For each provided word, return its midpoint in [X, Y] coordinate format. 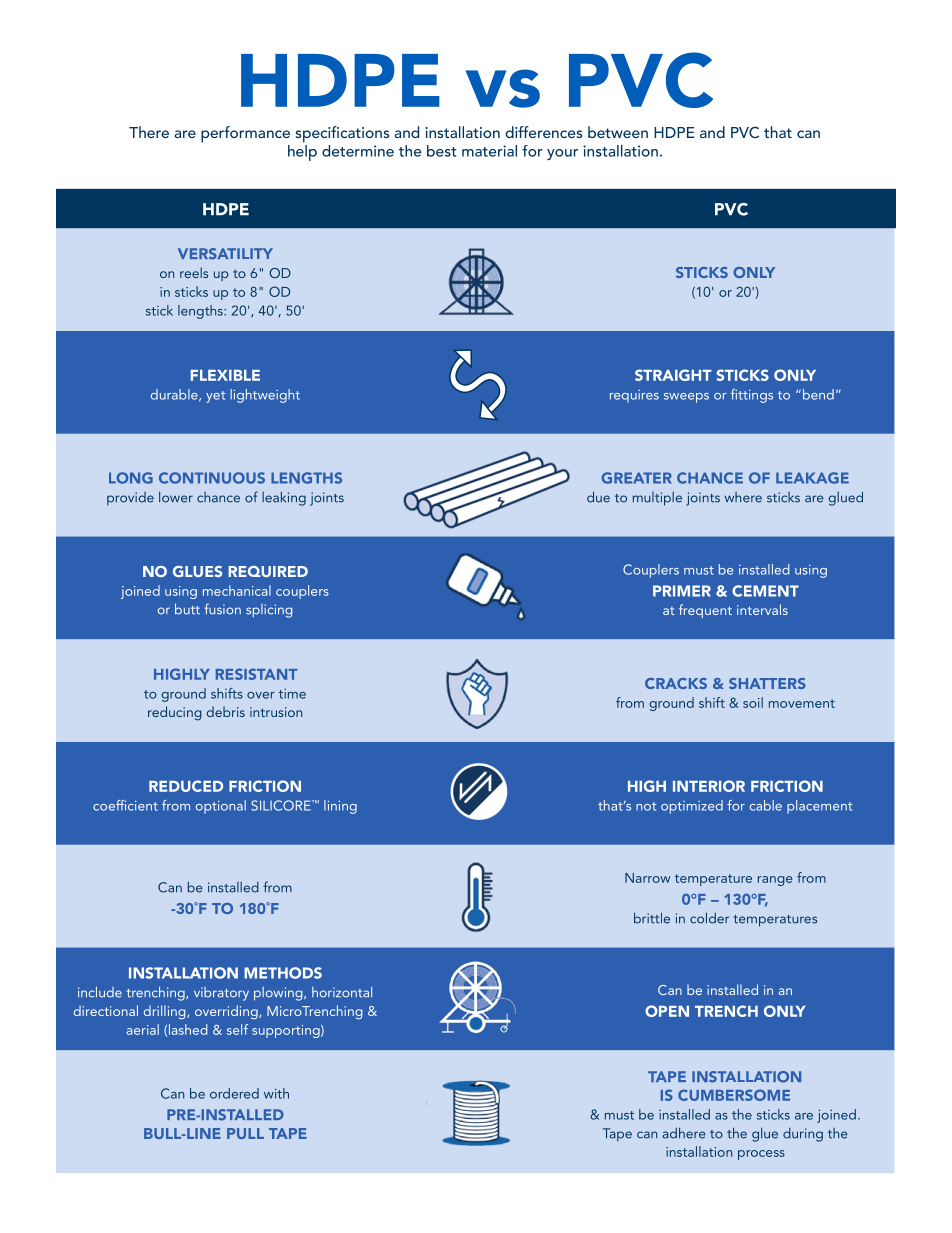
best [442, 151]
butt [187, 609]
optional [221, 807]
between [618, 132]
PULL [245, 1133]
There [149, 132]
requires [634, 396]
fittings [752, 396]
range [775, 881]
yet [216, 397]
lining [340, 807]
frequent [705, 611]
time [292, 694]
